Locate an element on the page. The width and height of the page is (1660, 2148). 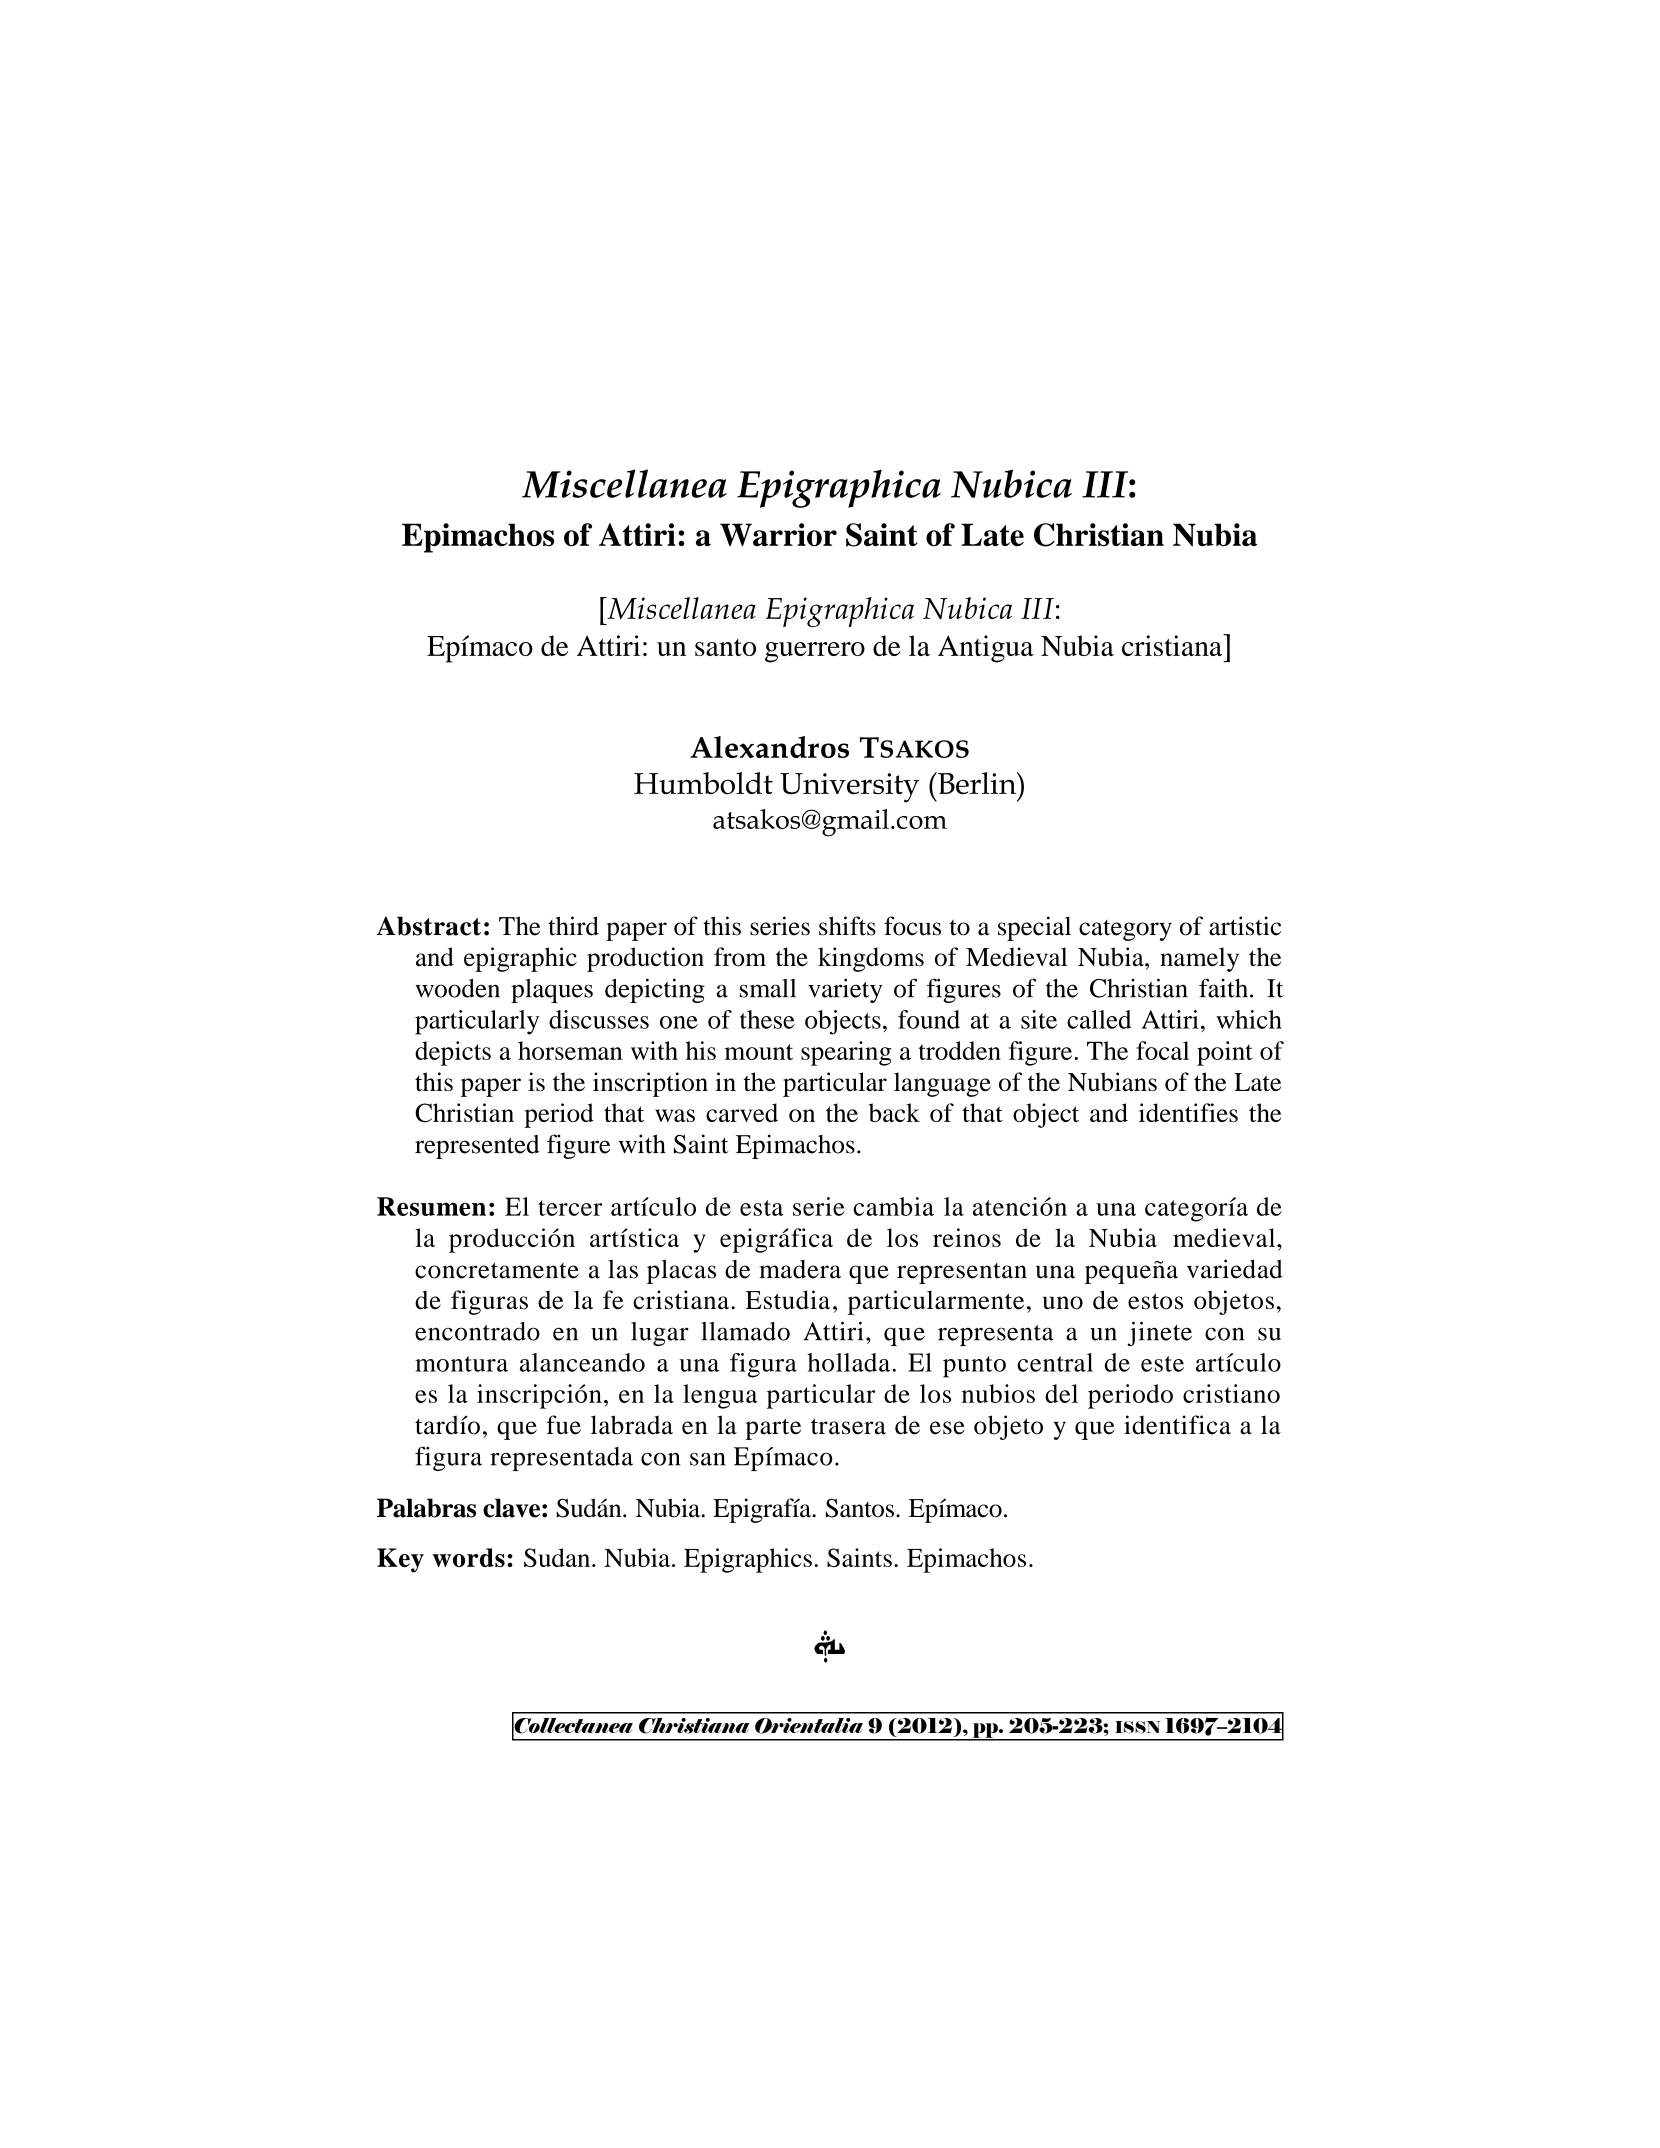
ISSN is located at coordinates (1138, 1727).
